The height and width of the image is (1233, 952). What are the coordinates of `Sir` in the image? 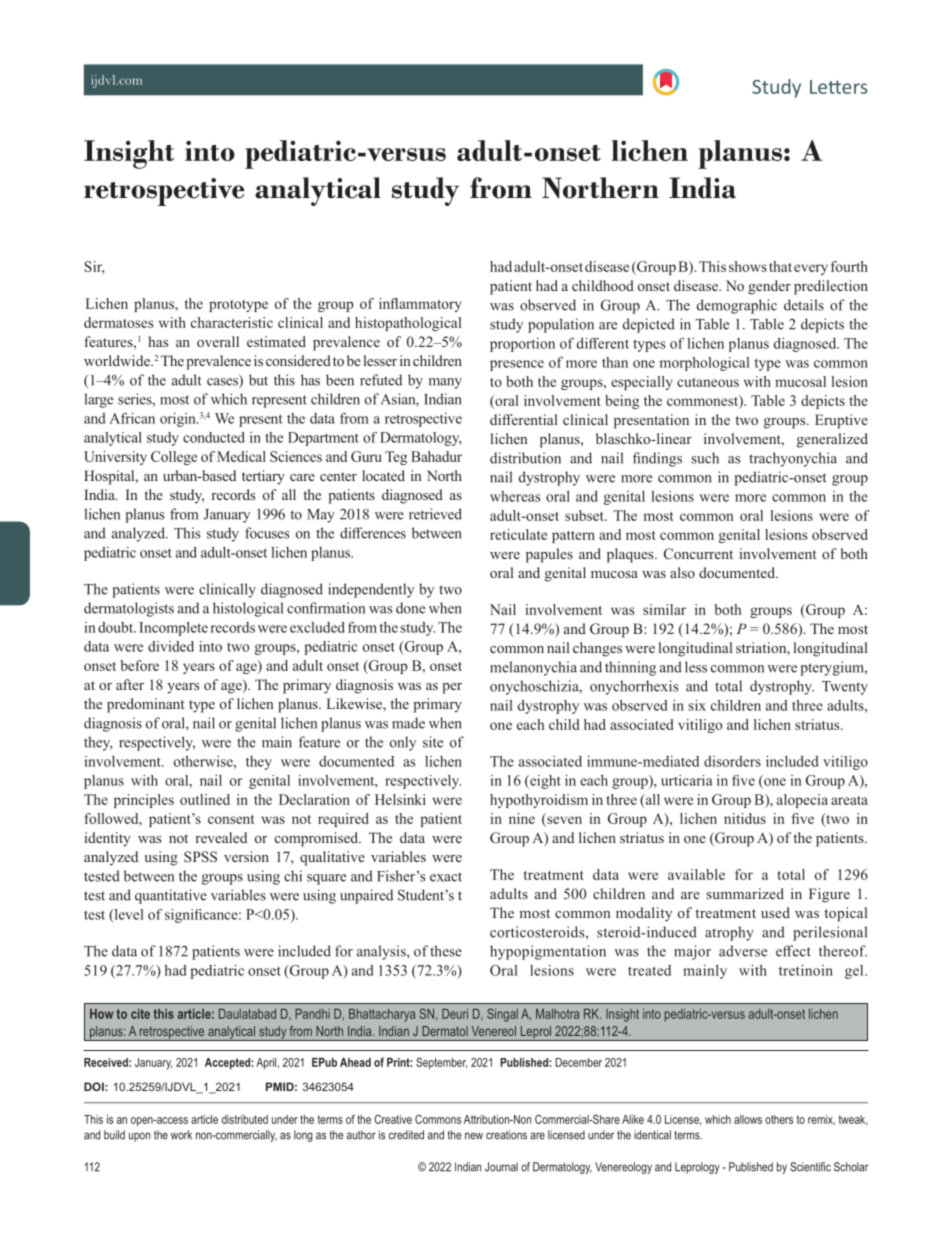 It's located at (95, 267).
